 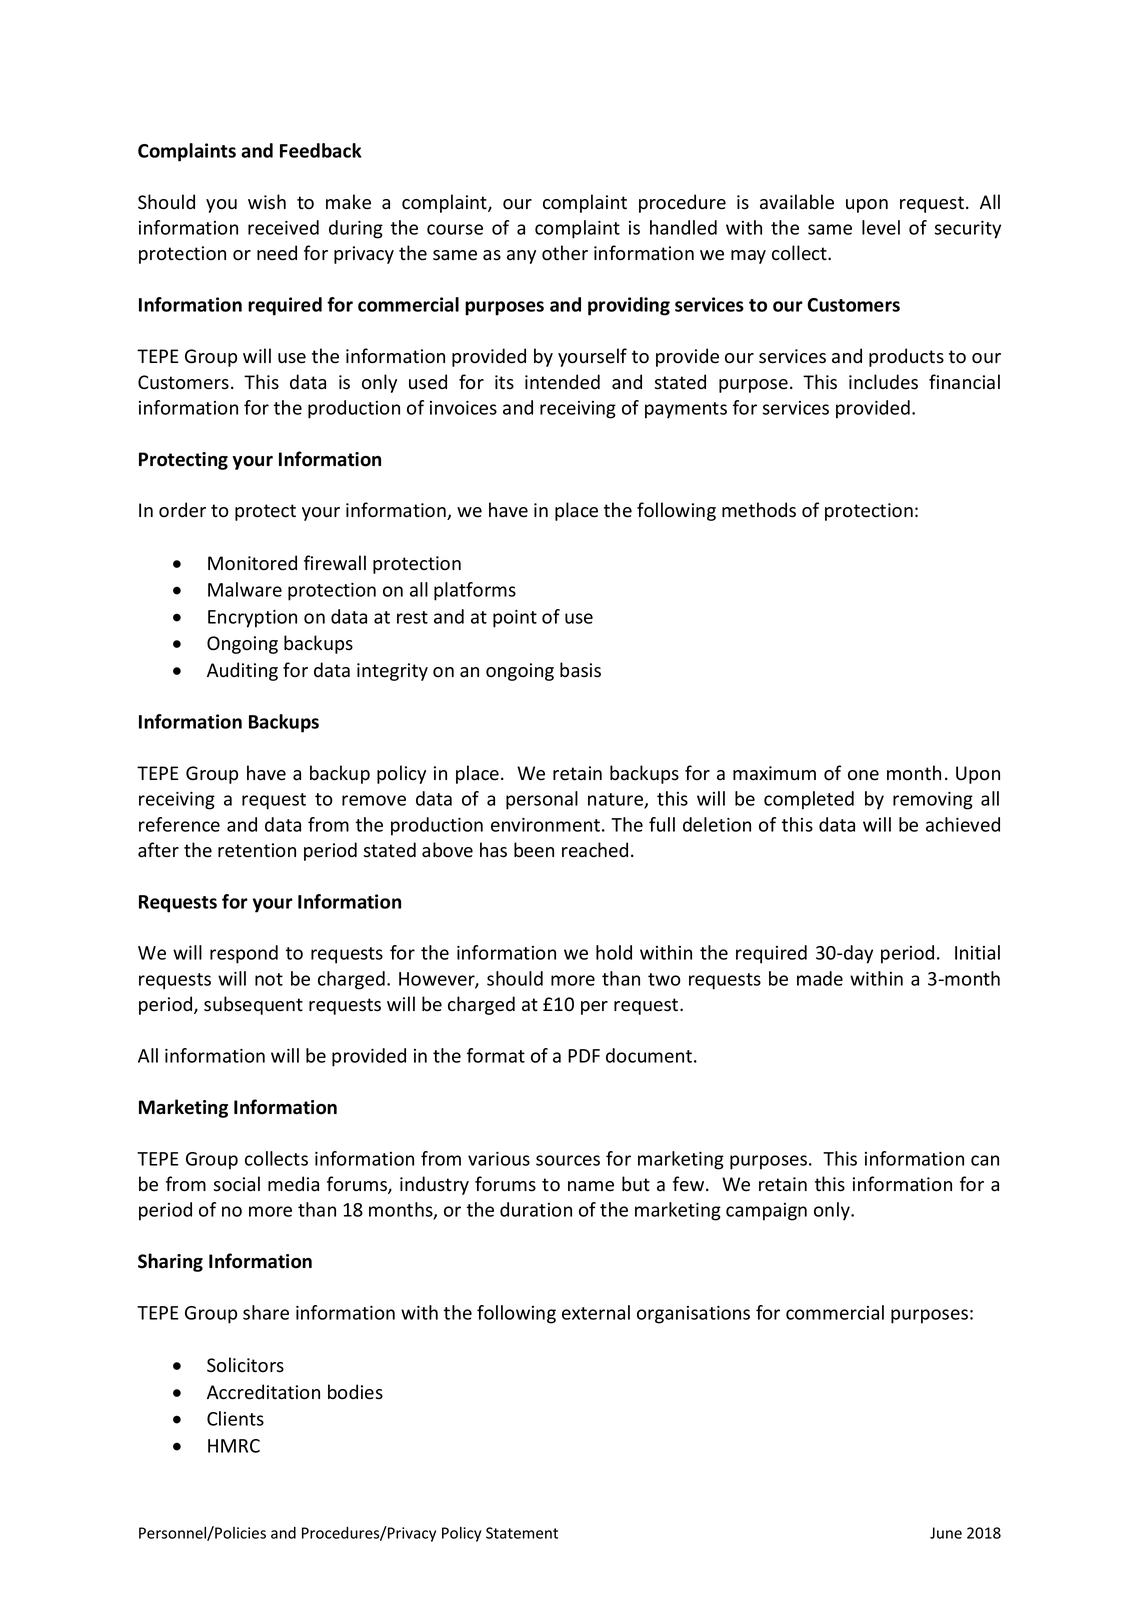 What do you see at coordinates (881, 227) in the image?
I see `level` at bounding box center [881, 227].
